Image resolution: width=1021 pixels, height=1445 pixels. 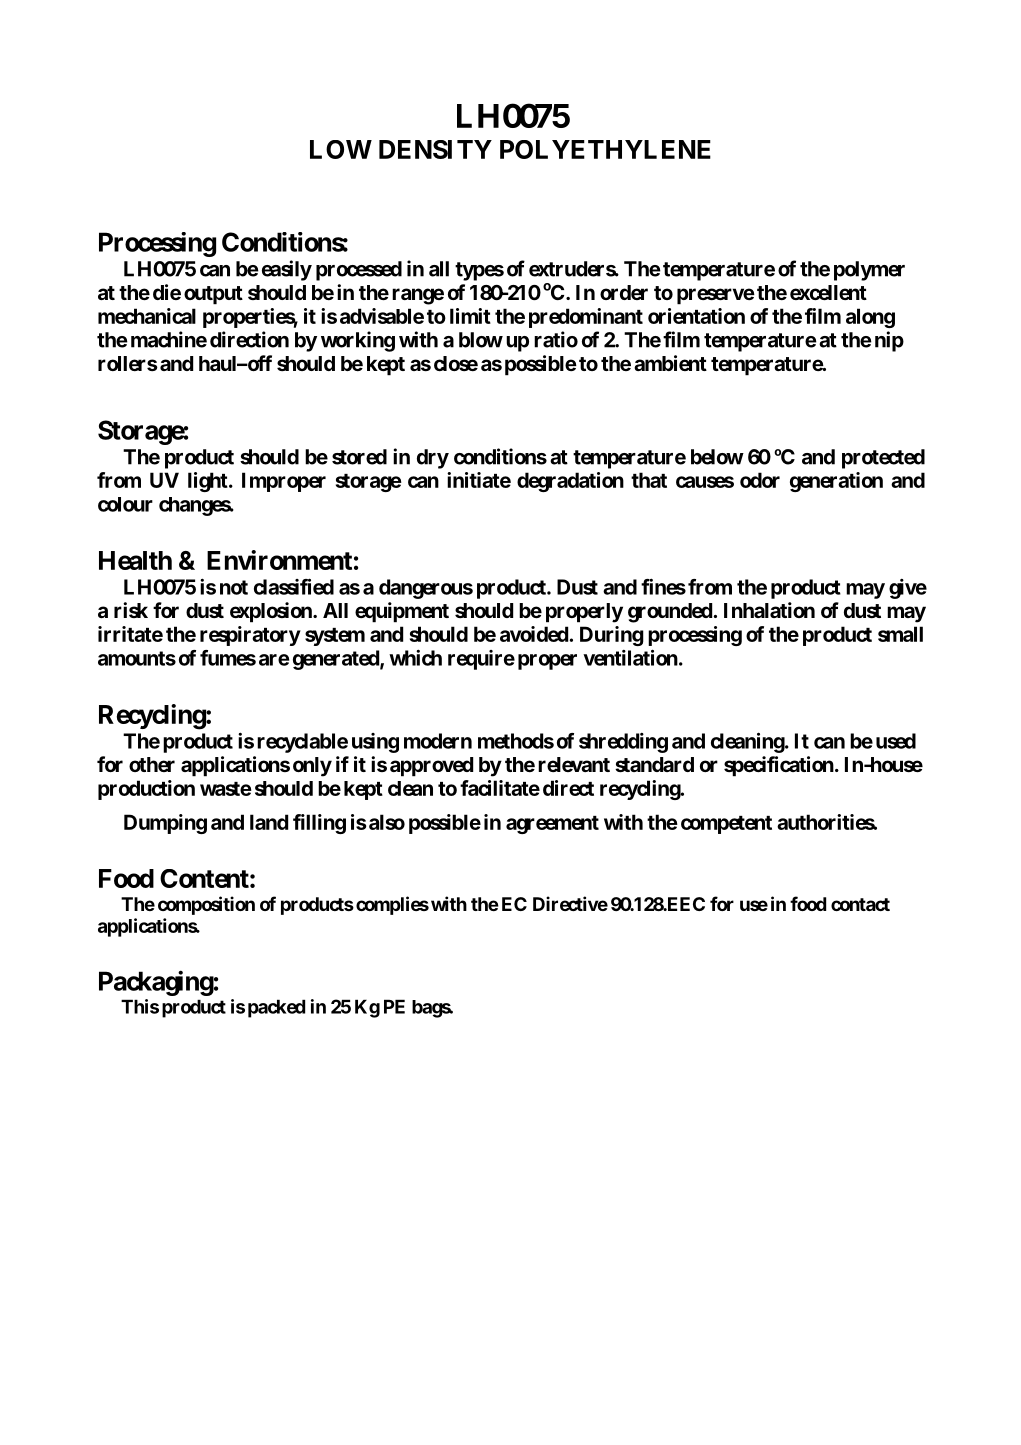 What do you see at coordinates (726, 825) in the document?
I see `competent` at bounding box center [726, 825].
